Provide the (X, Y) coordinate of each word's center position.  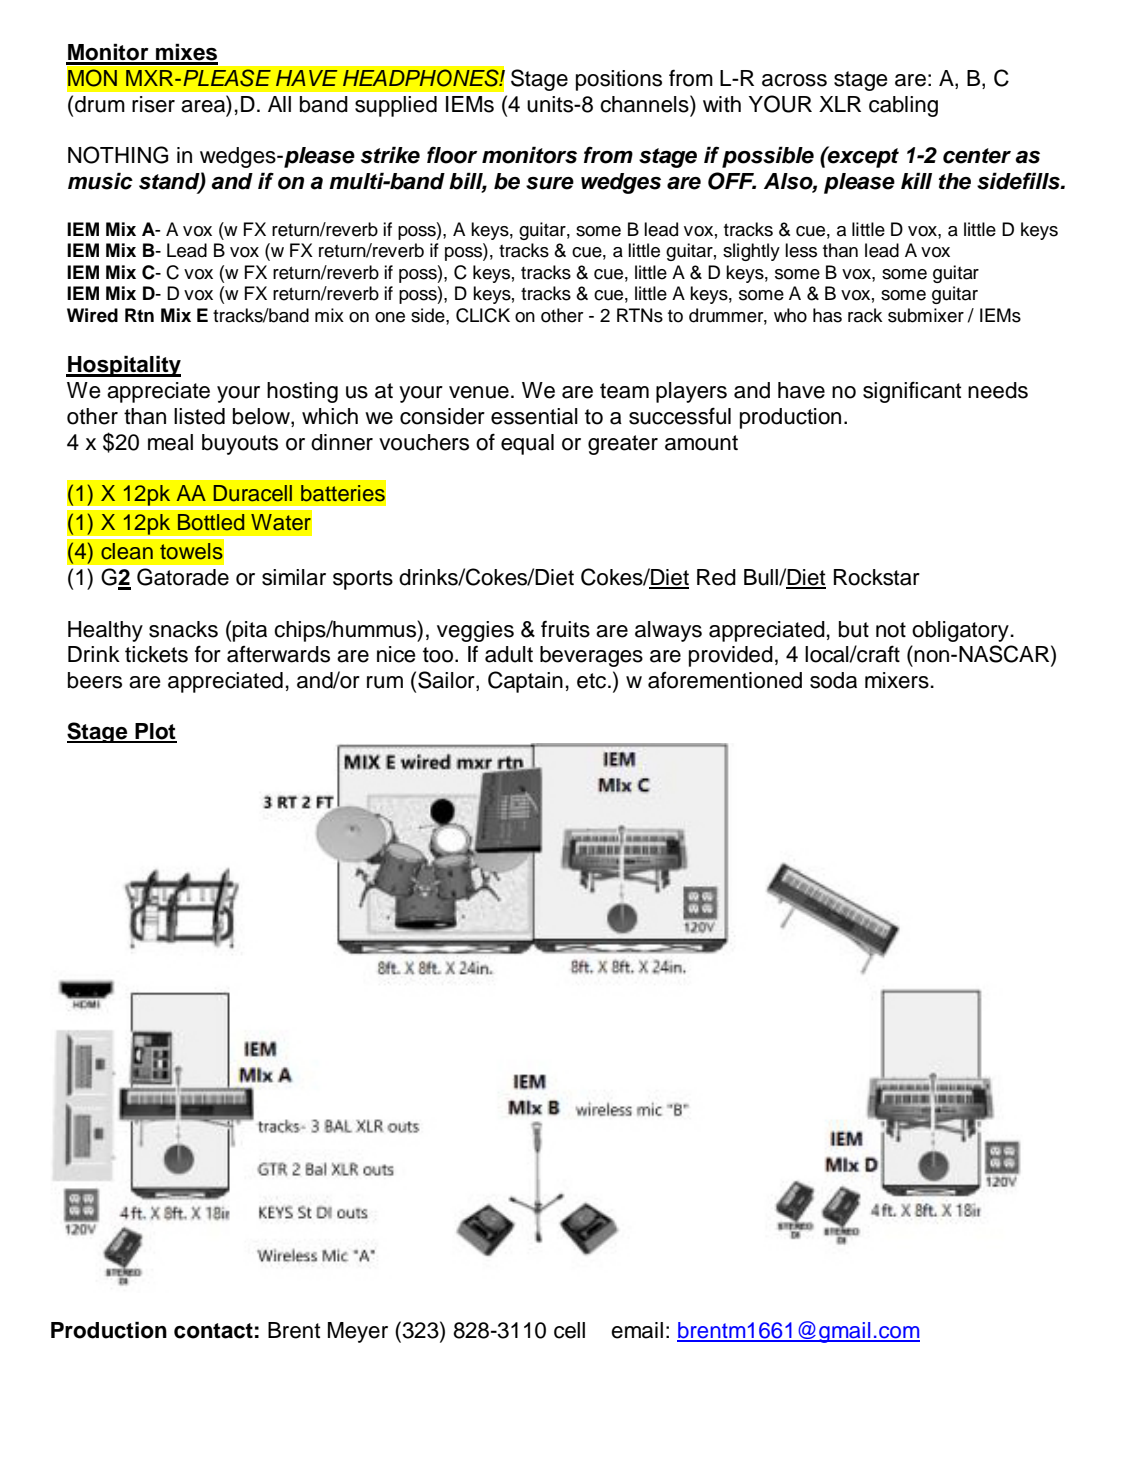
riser (153, 104)
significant (912, 392)
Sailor (447, 681)
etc (593, 681)
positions (619, 80)
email (637, 1330)
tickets (156, 654)
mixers (897, 680)
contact (213, 1331)
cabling (903, 106)
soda (833, 680)
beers (95, 680)
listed (199, 416)
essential (534, 416)
